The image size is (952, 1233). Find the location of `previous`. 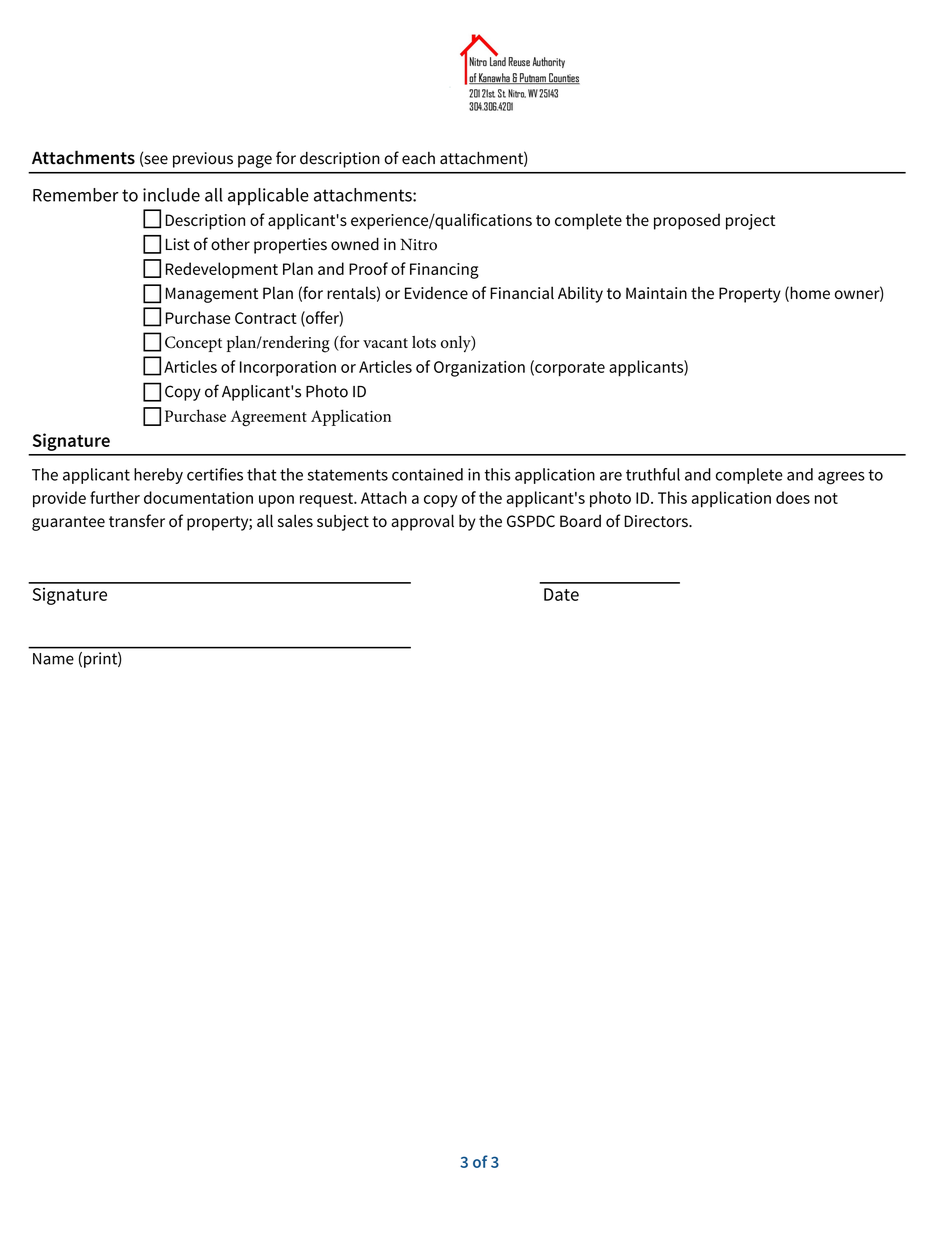

previous is located at coordinates (203, 160).
